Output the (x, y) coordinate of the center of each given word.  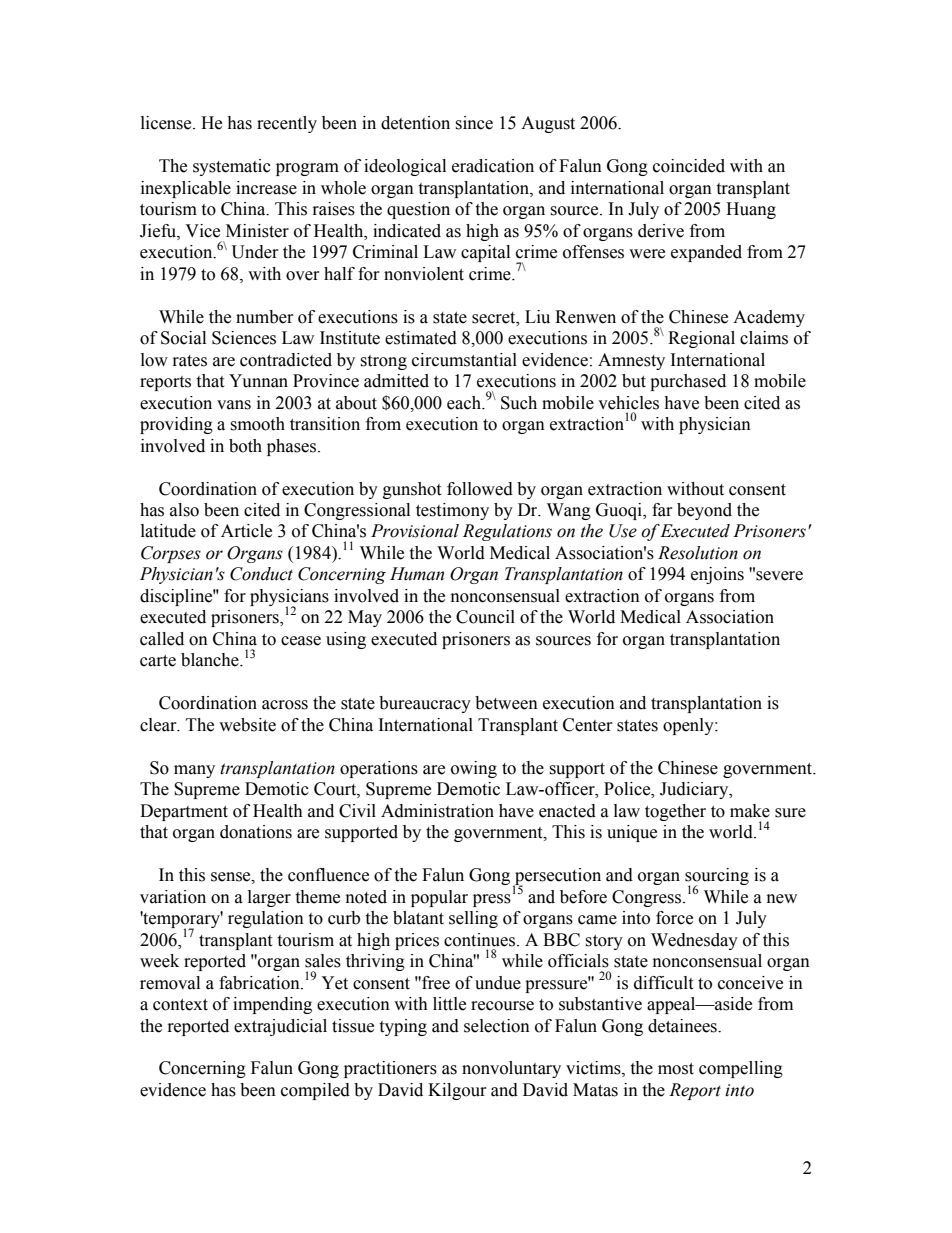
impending (272, 1005)
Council (485, 617)
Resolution (698, 553)
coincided (689, 166)
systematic (232, 167)
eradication (493, 166)
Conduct (261, 574)
